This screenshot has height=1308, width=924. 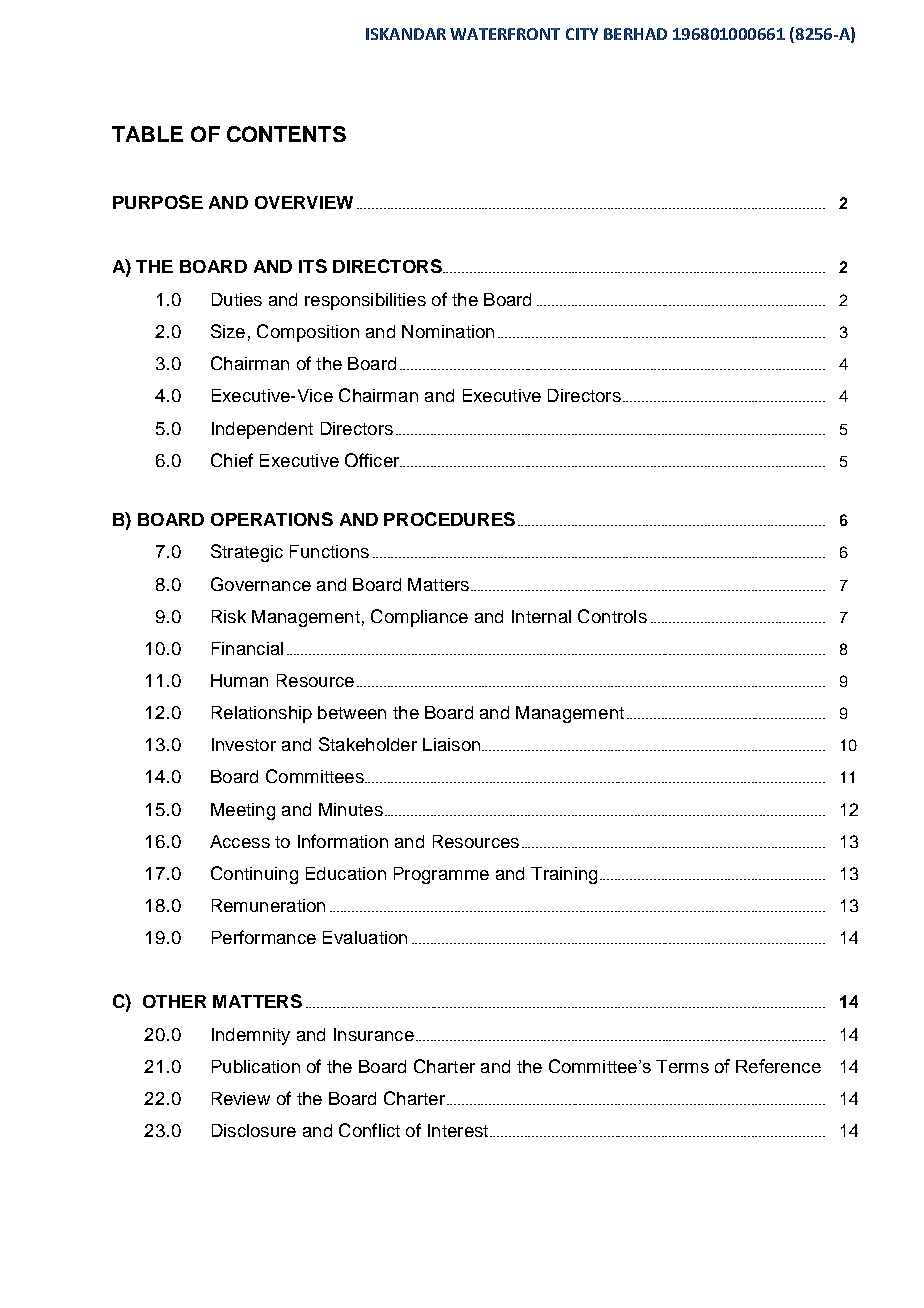 What do you see at coordinates (541, 616) in the screenshot?
I see `Internal` at bounding box center [541, 616].
